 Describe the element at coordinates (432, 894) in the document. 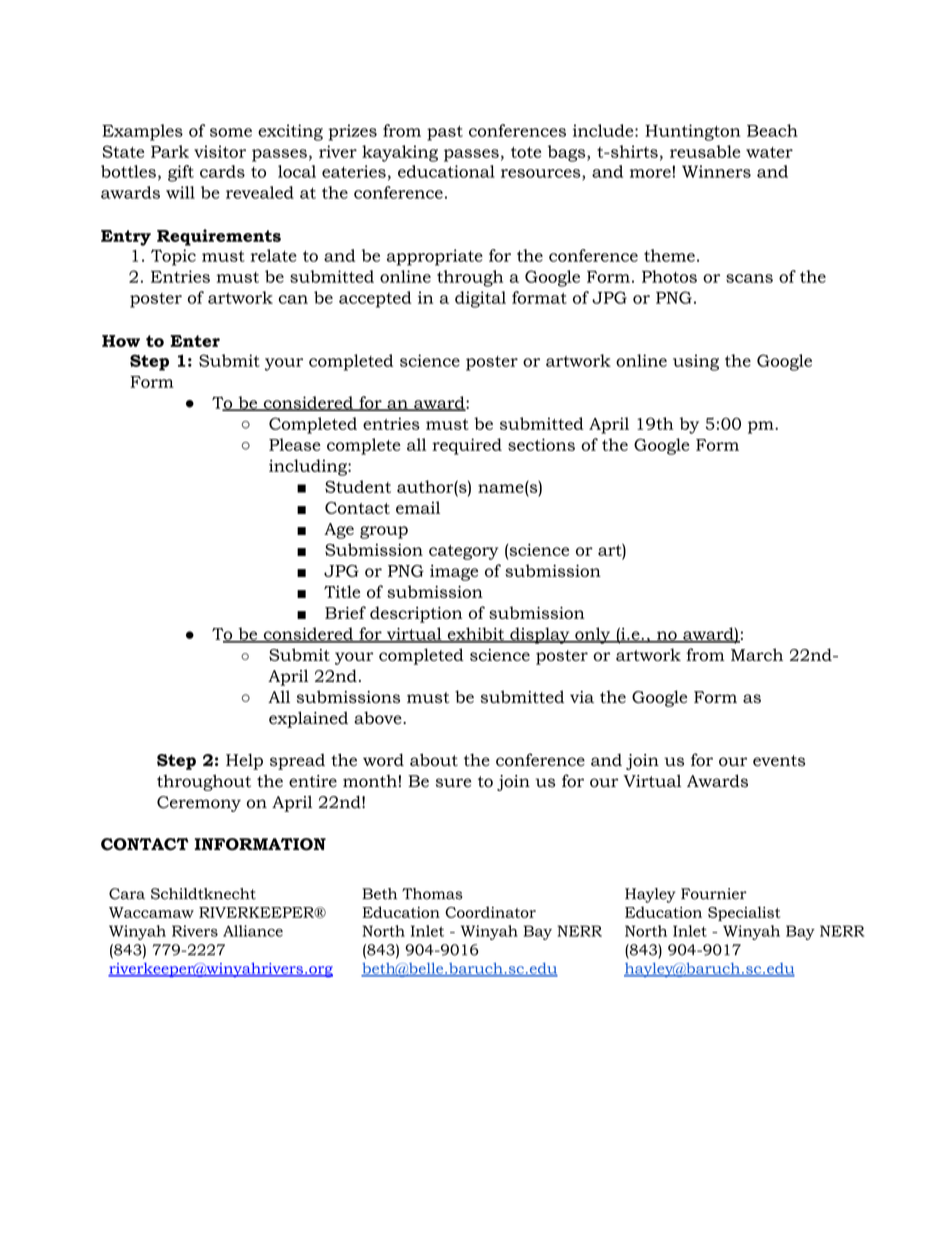

I see `Thomas` at that location.
